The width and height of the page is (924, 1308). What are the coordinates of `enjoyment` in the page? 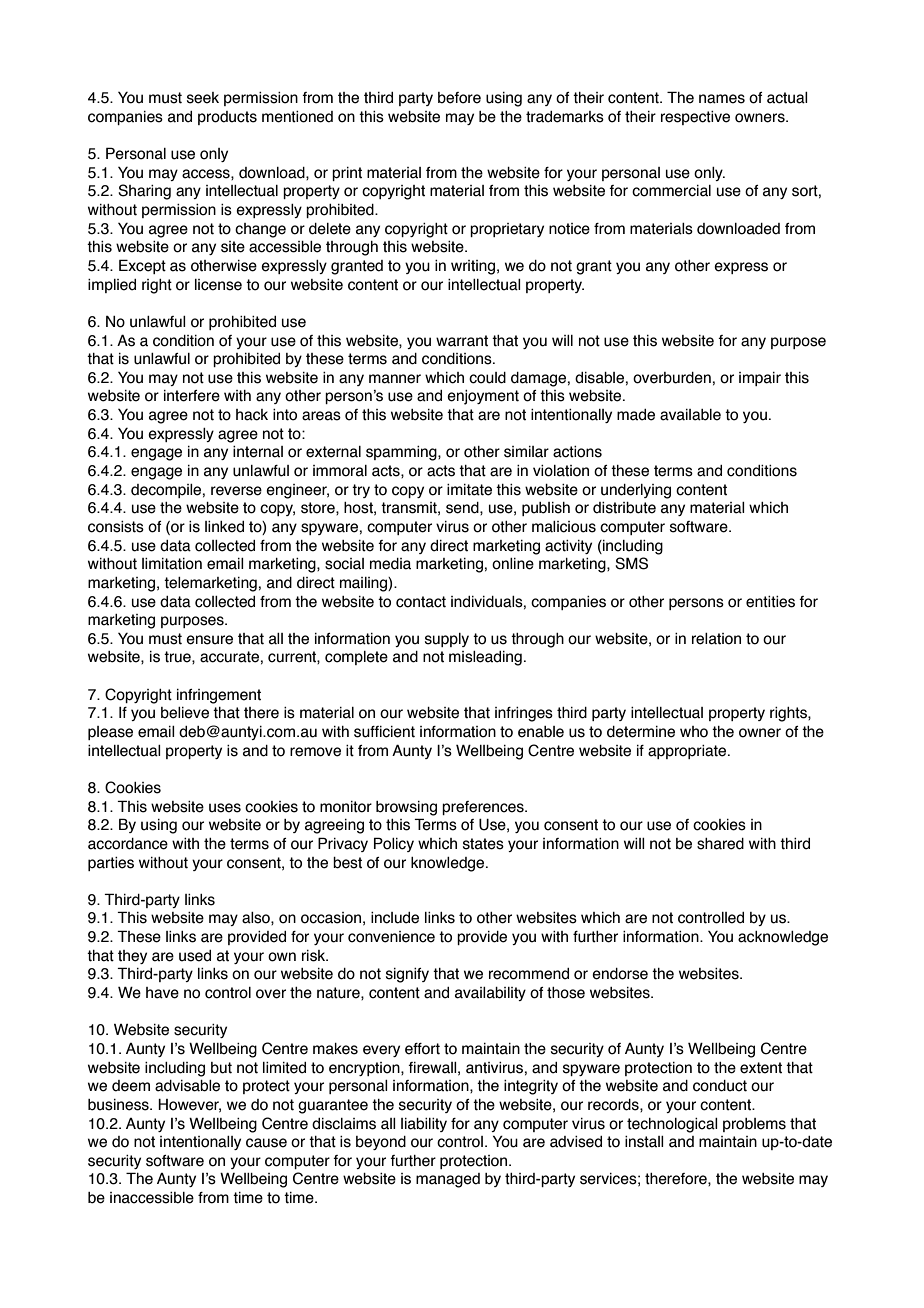 It's located at (483, 397).
